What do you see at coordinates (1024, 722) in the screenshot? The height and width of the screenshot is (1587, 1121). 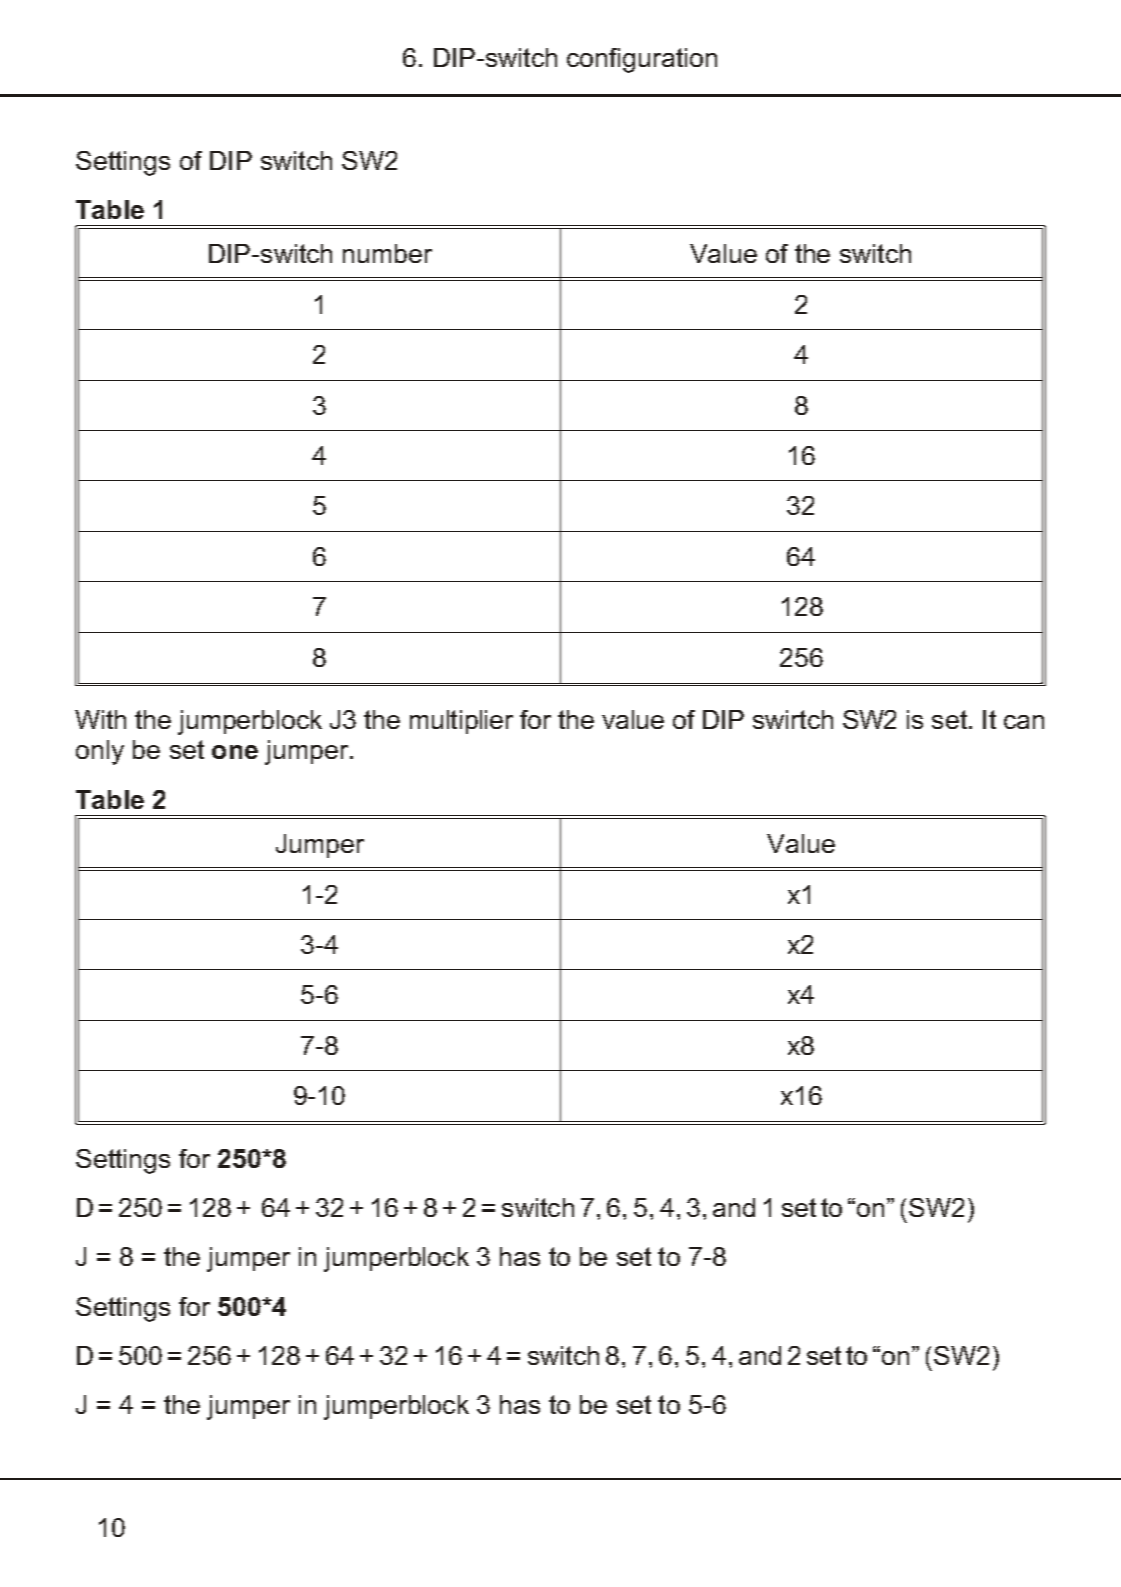 I see `can` at bounding box center [1024, 722].
